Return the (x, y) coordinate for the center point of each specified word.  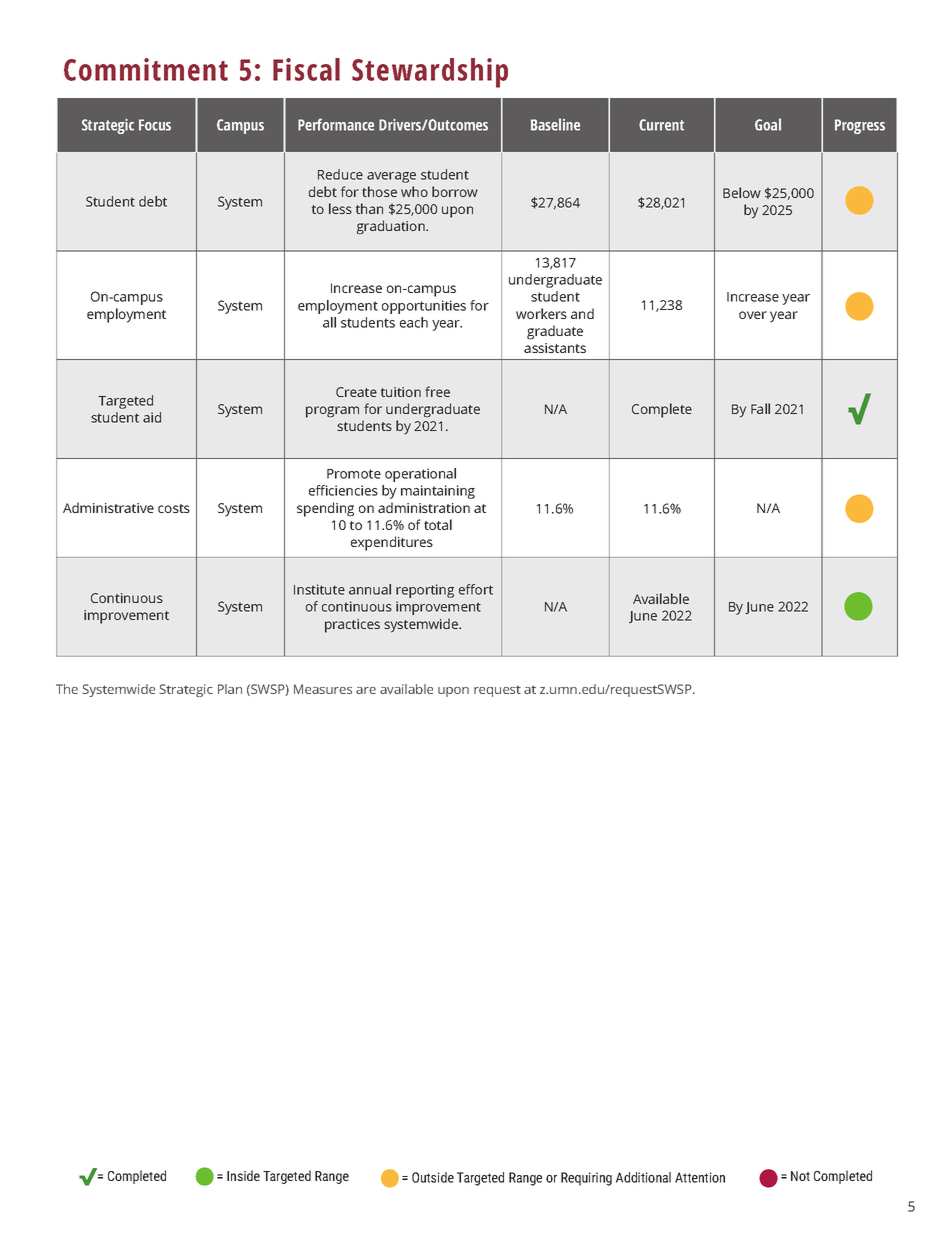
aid (152, 417)
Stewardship (430, 73)
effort (476, 589)
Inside (243, 1175)
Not (800, 1176)
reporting (425, 591)
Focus (155, 125)
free (437, 391)
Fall (760, 408)
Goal (768, 124)
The (67, 689)
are (366, 690)
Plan (230, 689)
